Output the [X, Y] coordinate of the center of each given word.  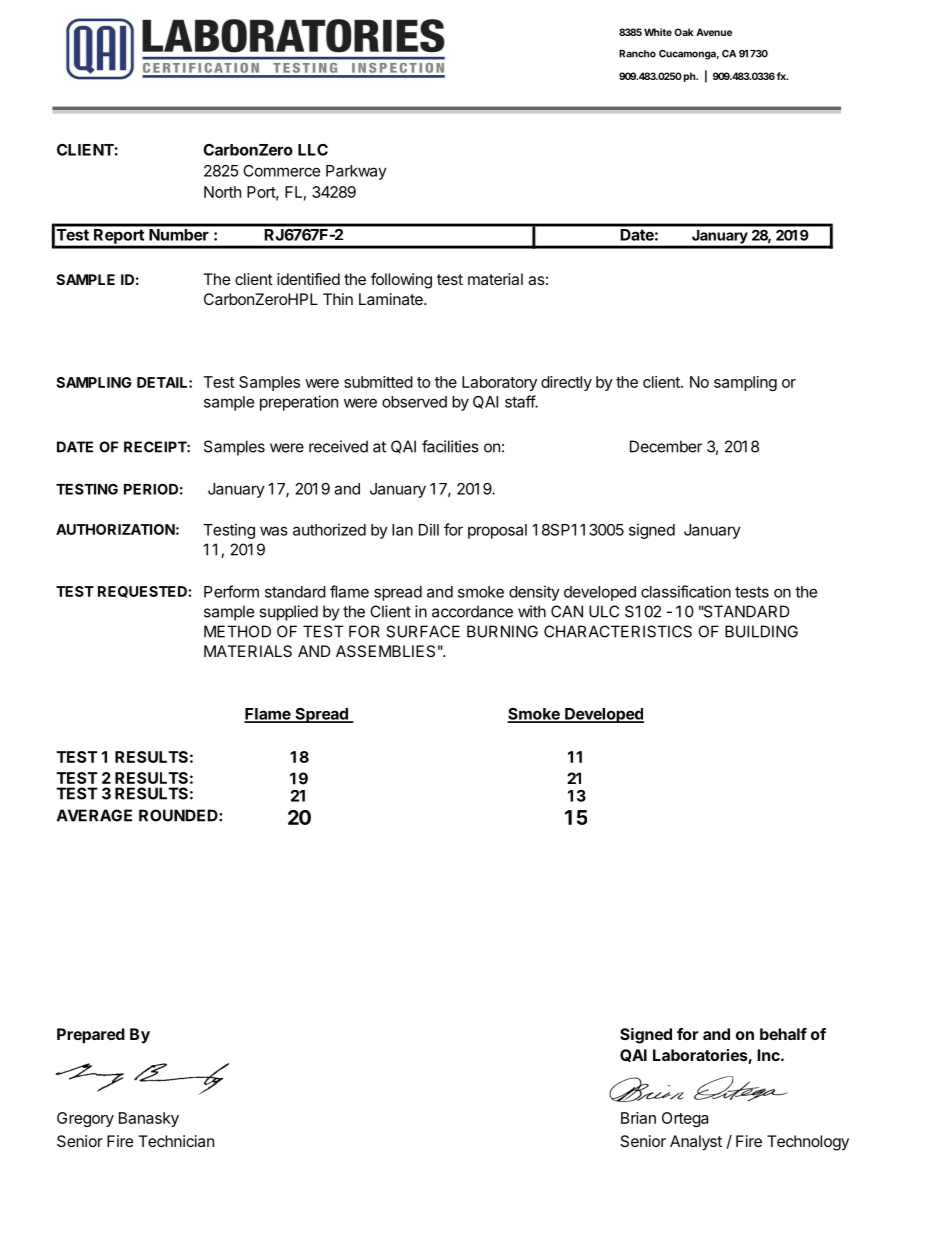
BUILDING [761, 631]
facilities [450, 446]
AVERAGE [94, 815]
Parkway [356, 172]
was [274, 531]
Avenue [714, 32]
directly [566, 383]
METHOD [237, 631]
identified [308, 279]
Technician [176, 1141]
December [666, 446]
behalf [783, 1034]
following [401, 281]
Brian [638, 1118]
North [222, 192]
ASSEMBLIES [385, 651]
